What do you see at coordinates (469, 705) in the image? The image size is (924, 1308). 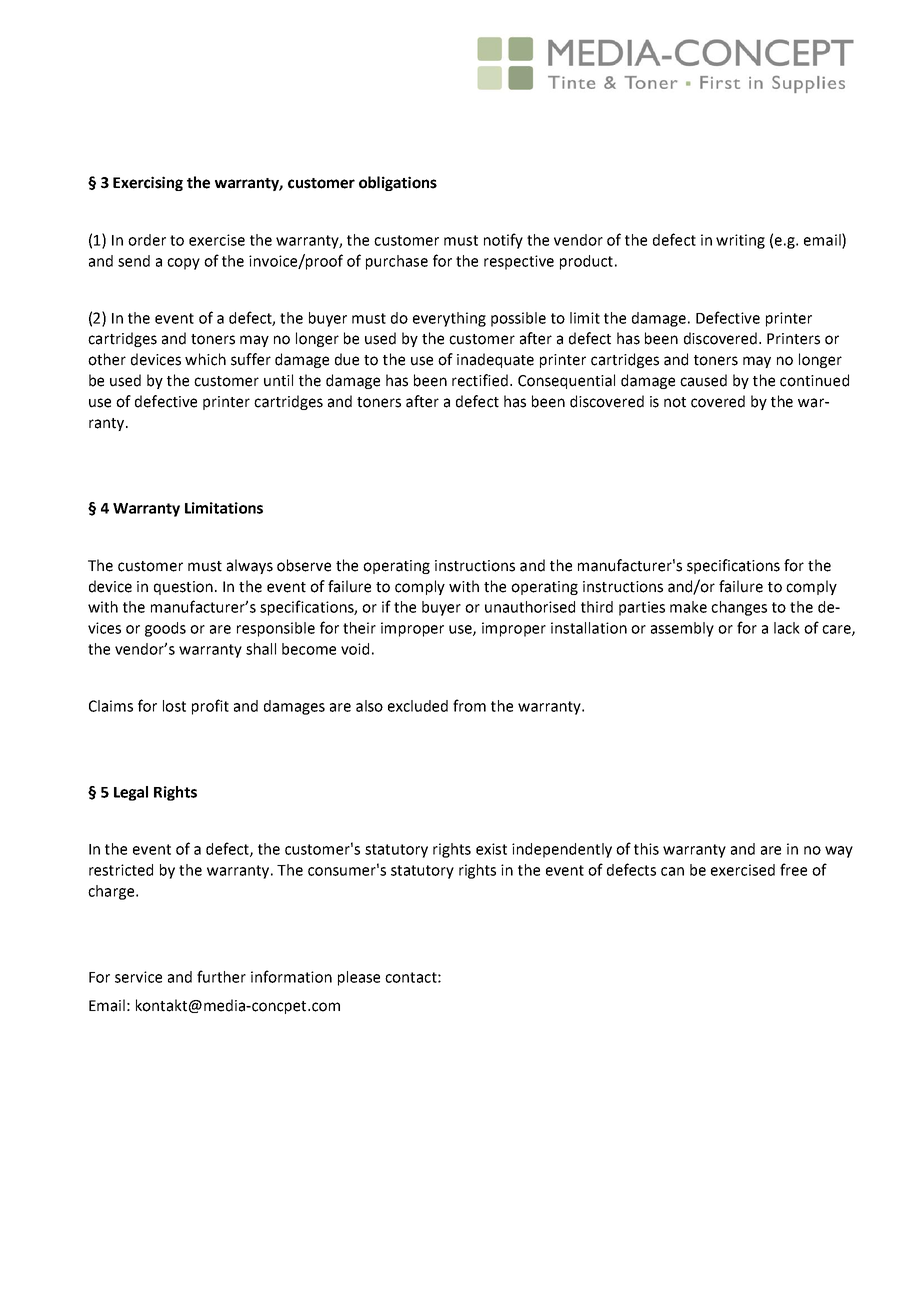 I see `from` at bounding box center [469, 705].
